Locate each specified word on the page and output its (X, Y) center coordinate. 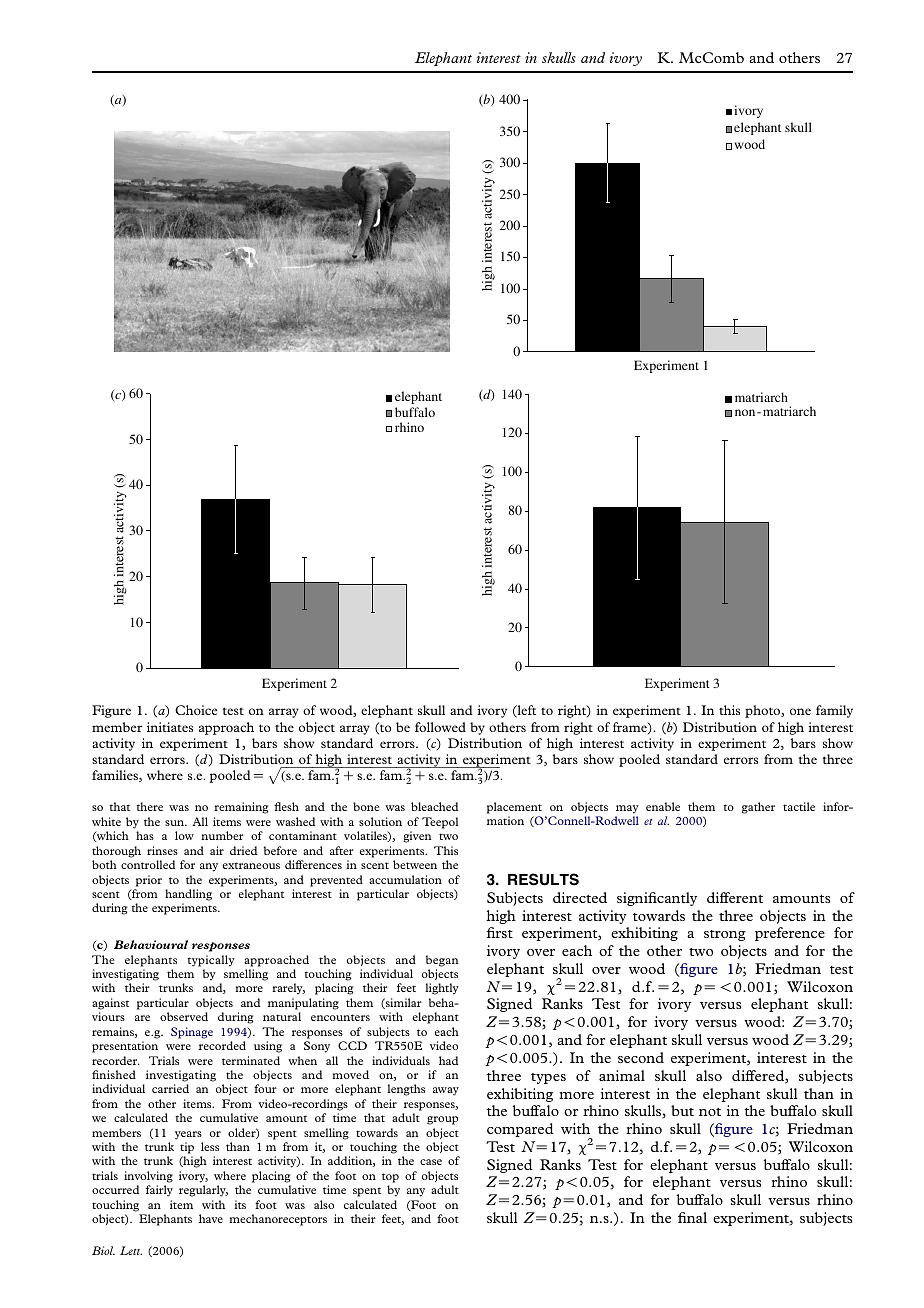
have (211, 1218)
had (448, 1060)
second (641, 1057)
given (417, 837)
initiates (170, 727)
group (442, 1120)
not (710, 1112)
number (222, 835)
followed (440, 727)
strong (725, 935)
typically (211, 961)
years (188, 1135)
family (834, 711)
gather (758, 808)
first (500, 932)
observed (184, 1016)
